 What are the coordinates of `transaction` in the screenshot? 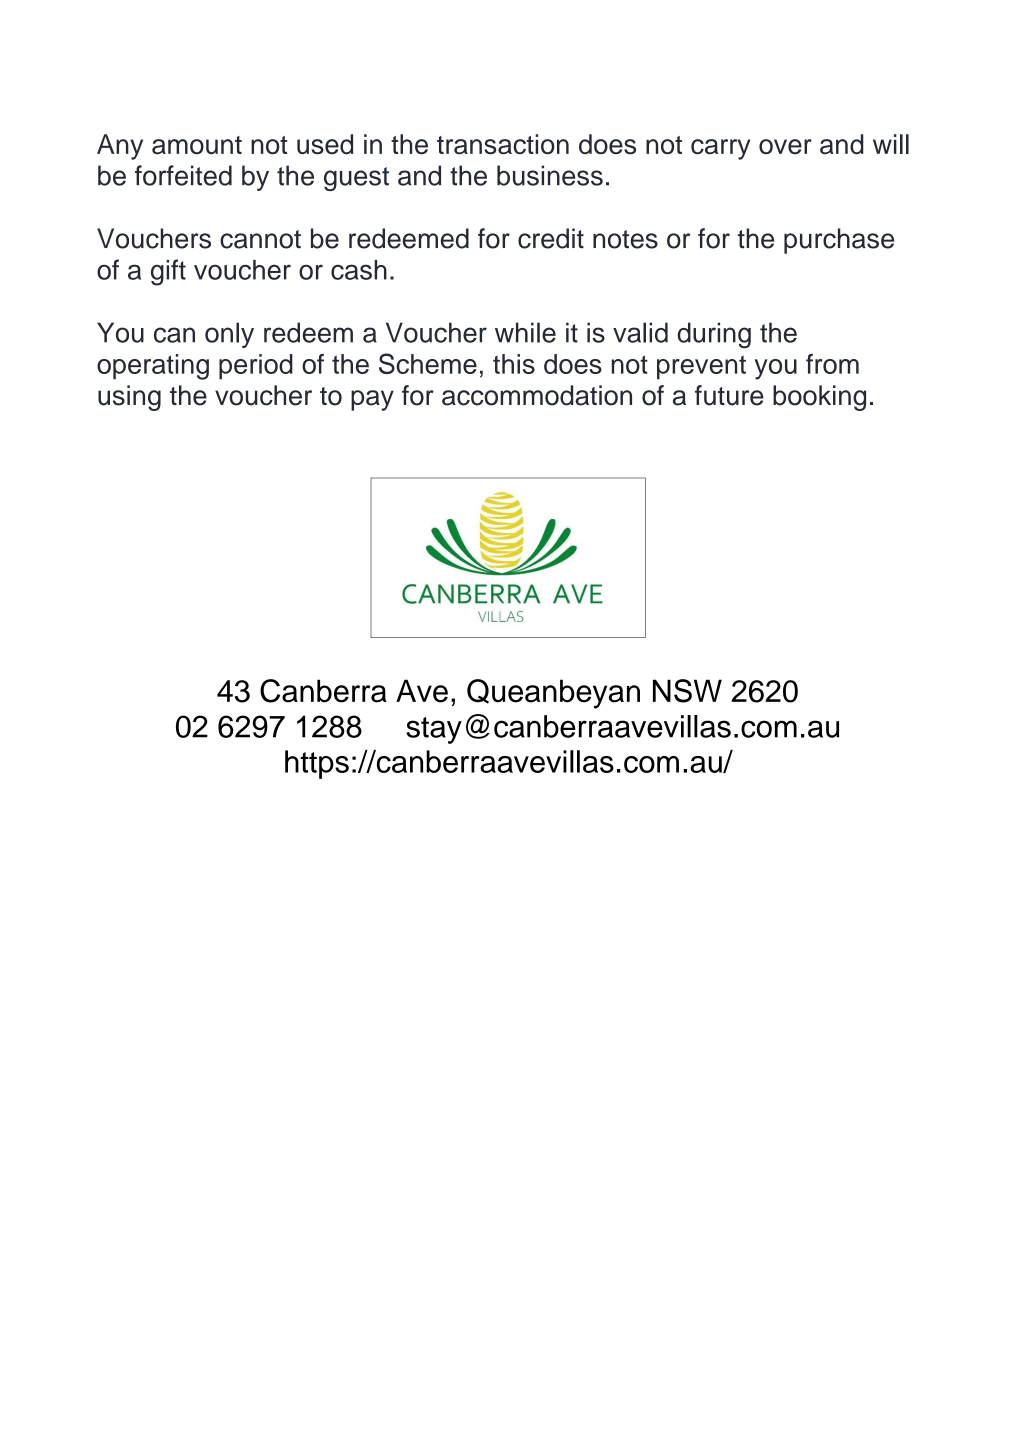 It's located at (503, 144).
